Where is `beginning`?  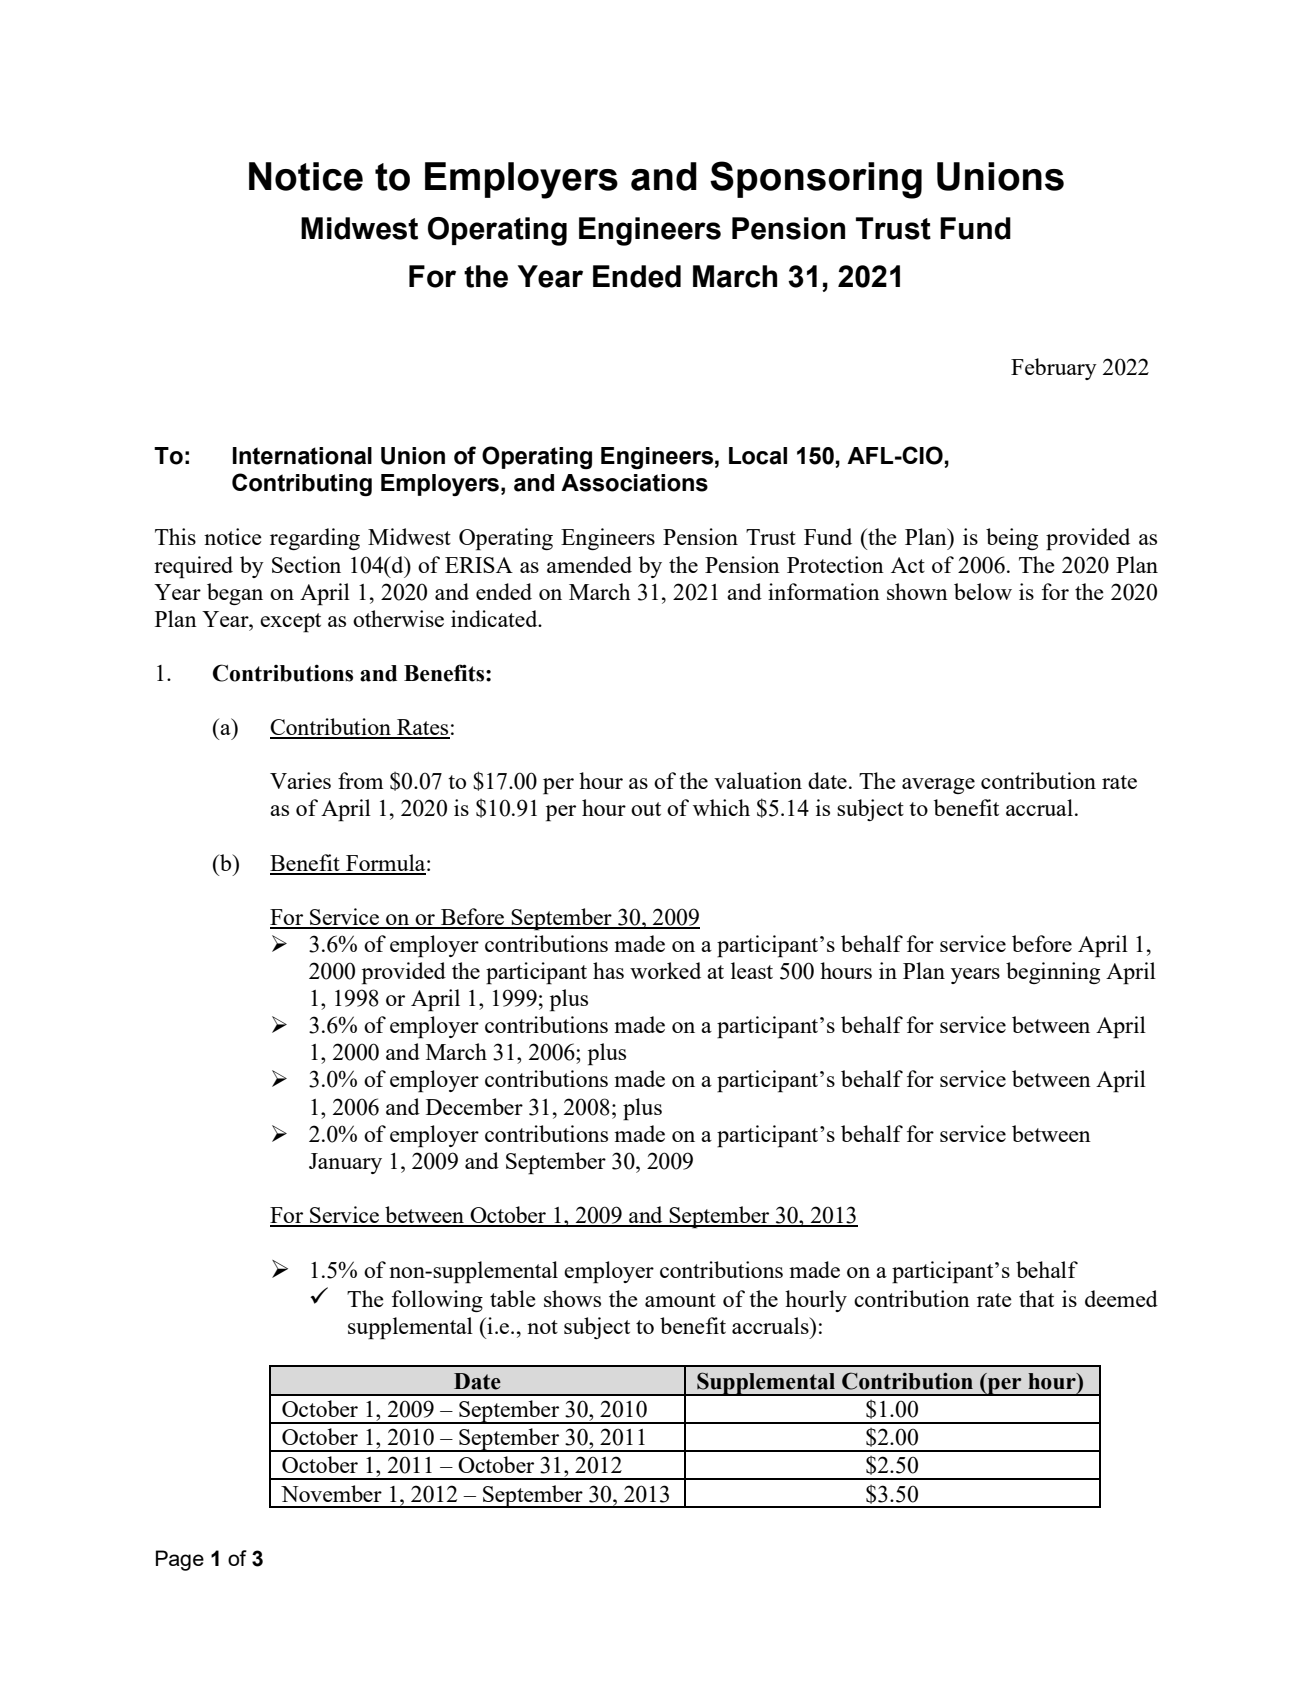
beginning is located at coordinates (1053, 973).
